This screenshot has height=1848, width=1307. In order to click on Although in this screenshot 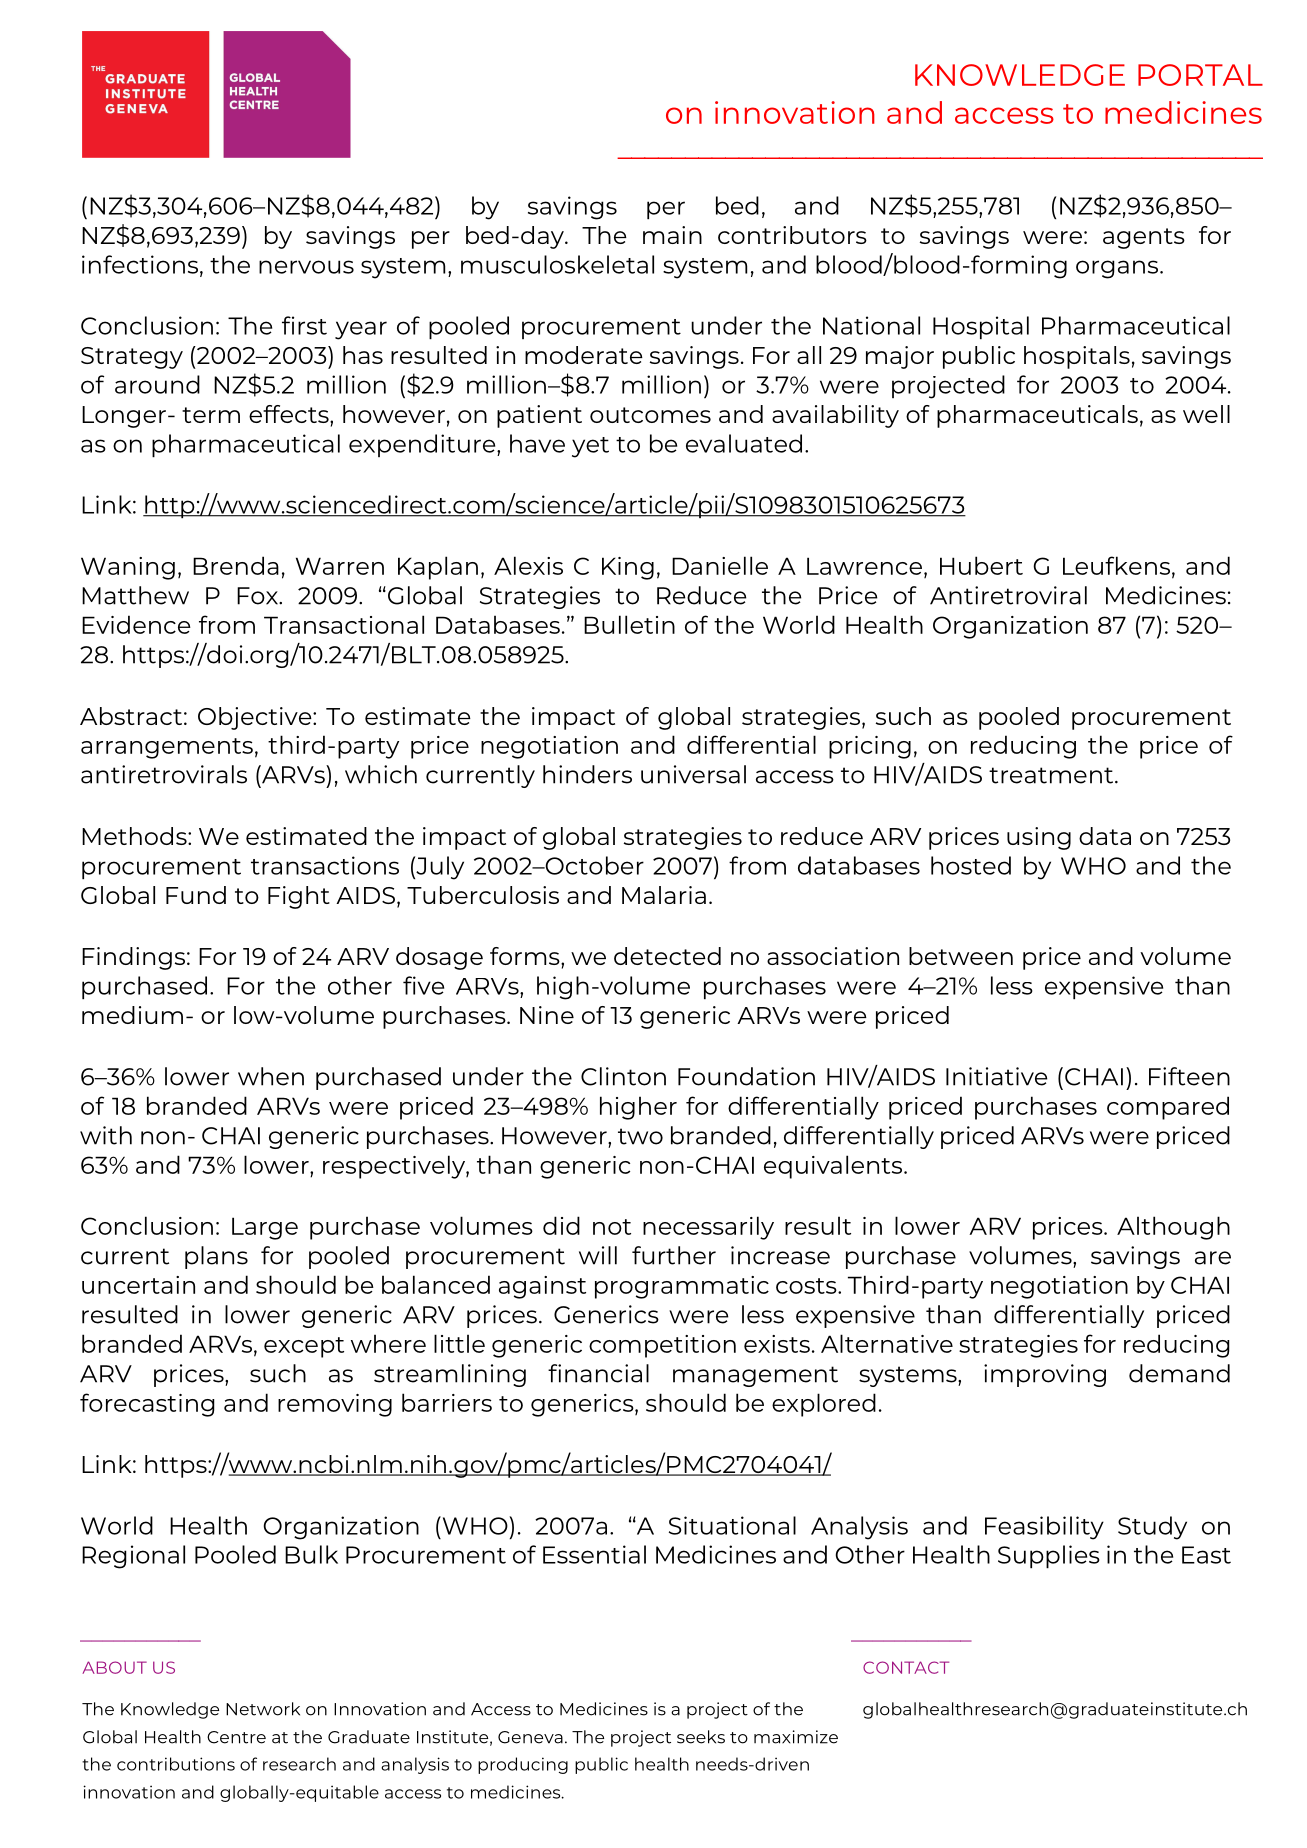, I will do `click(1173, 1228)`.
